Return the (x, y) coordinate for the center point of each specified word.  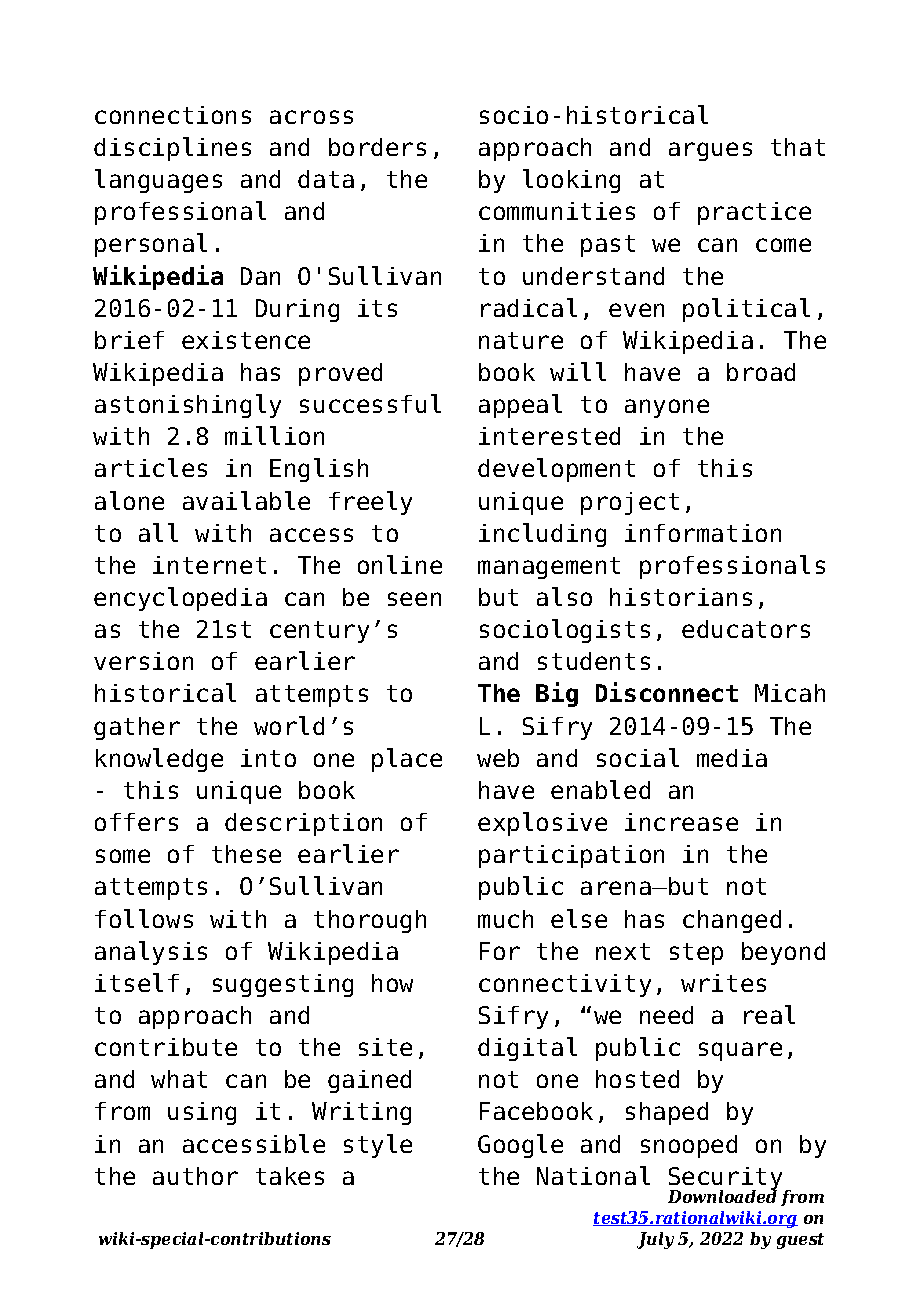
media (732, 758)
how (392, 983)
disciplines (172, 149)
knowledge (159, 760)
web (498, 758)
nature (521, 340)
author (195, 1176)
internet (209, 565)
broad (761, 372)
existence (246, 340)
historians (681, 597)
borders (377, 147)
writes (723, 983)
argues (710, 151)
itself (137, 982)
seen (414, 599)
